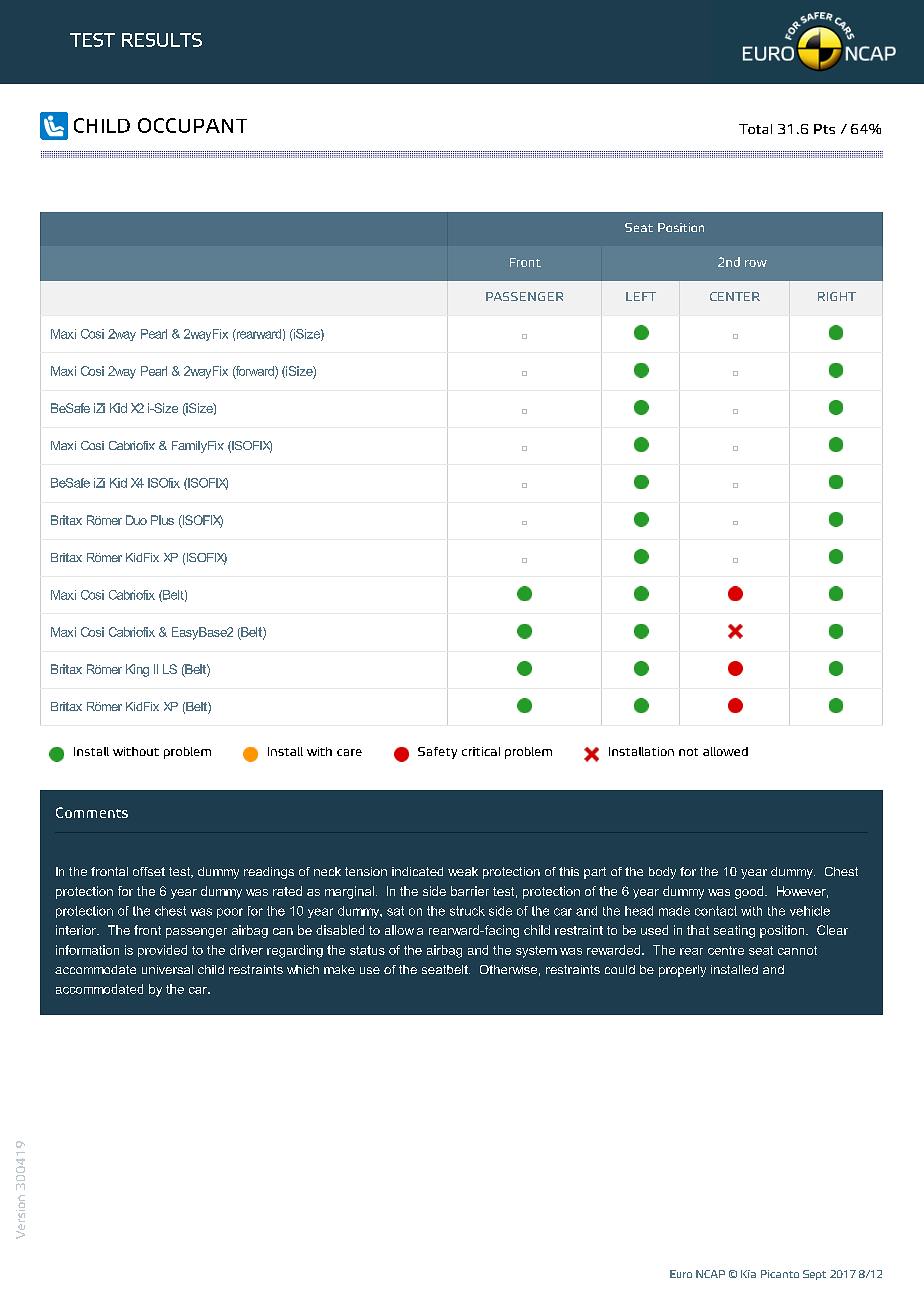 The image size is (924, 1308). Describe the element at coordinates (137, 670) in the screenshot. I see `King` at that location.
